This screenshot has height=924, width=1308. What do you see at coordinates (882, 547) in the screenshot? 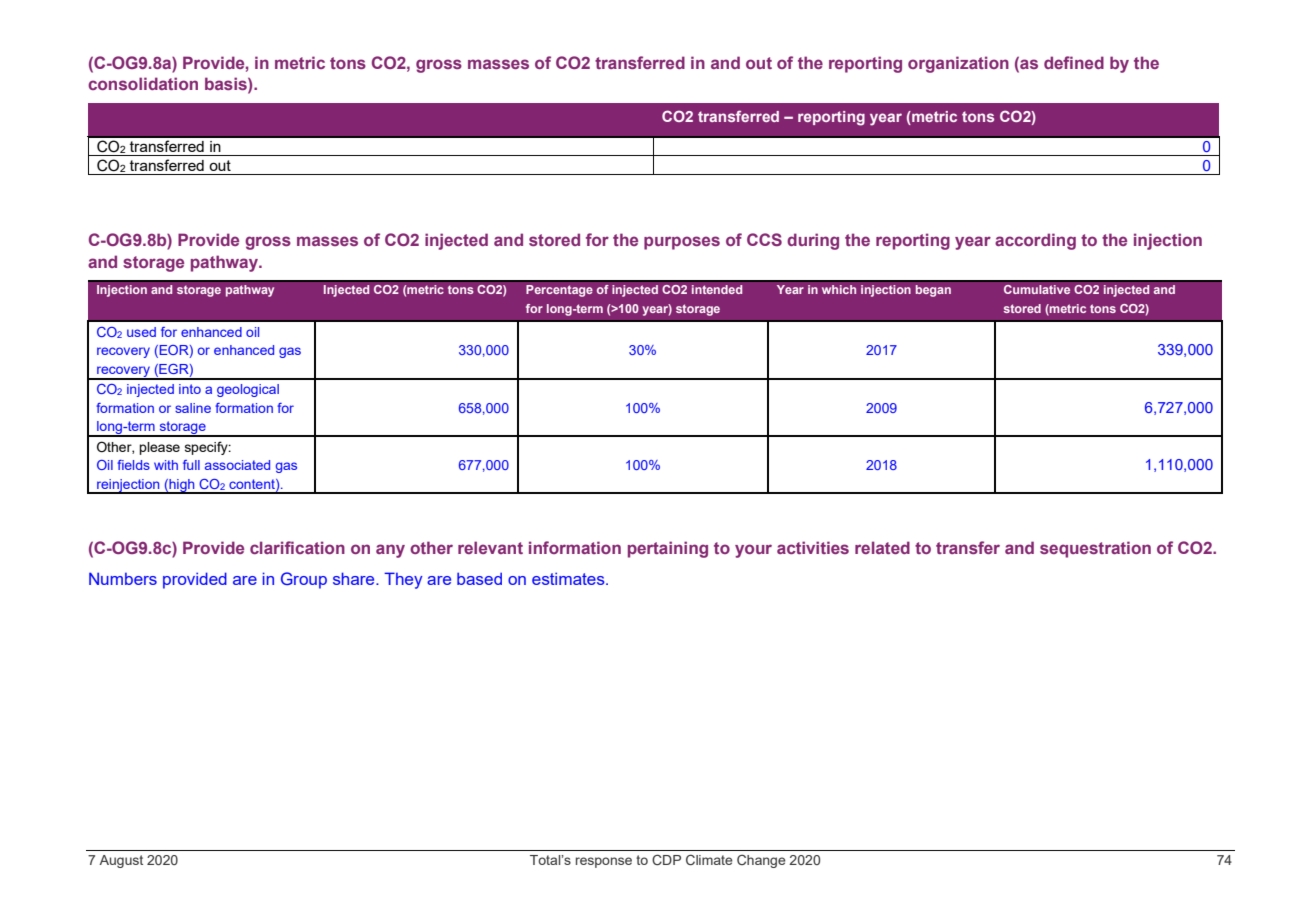
I see `related` at bounding box center [882, 547].
